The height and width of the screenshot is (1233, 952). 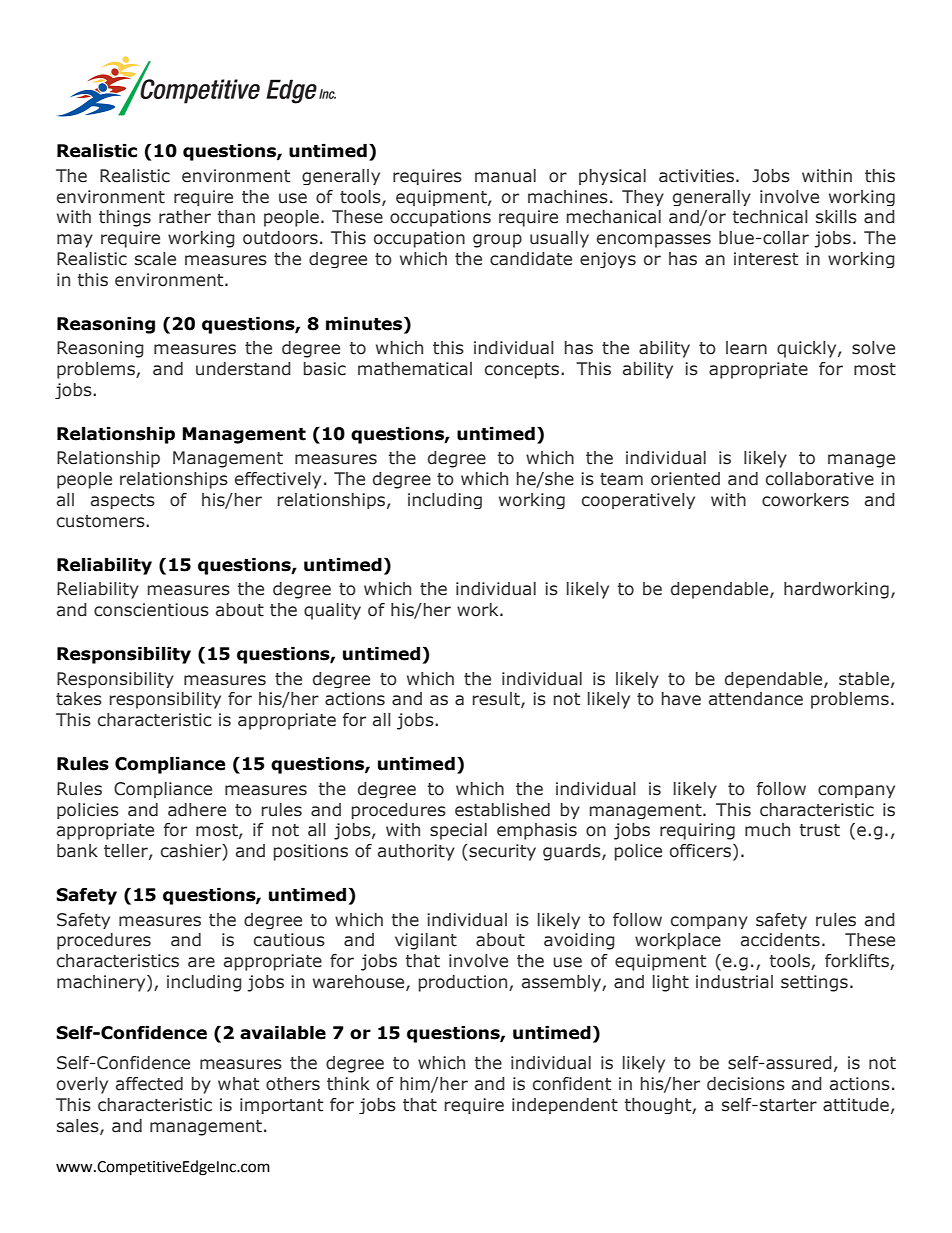 What do you see at coordinates (502, 810) in the screenshot?
I see `established` at bounding box center [502, 810].
